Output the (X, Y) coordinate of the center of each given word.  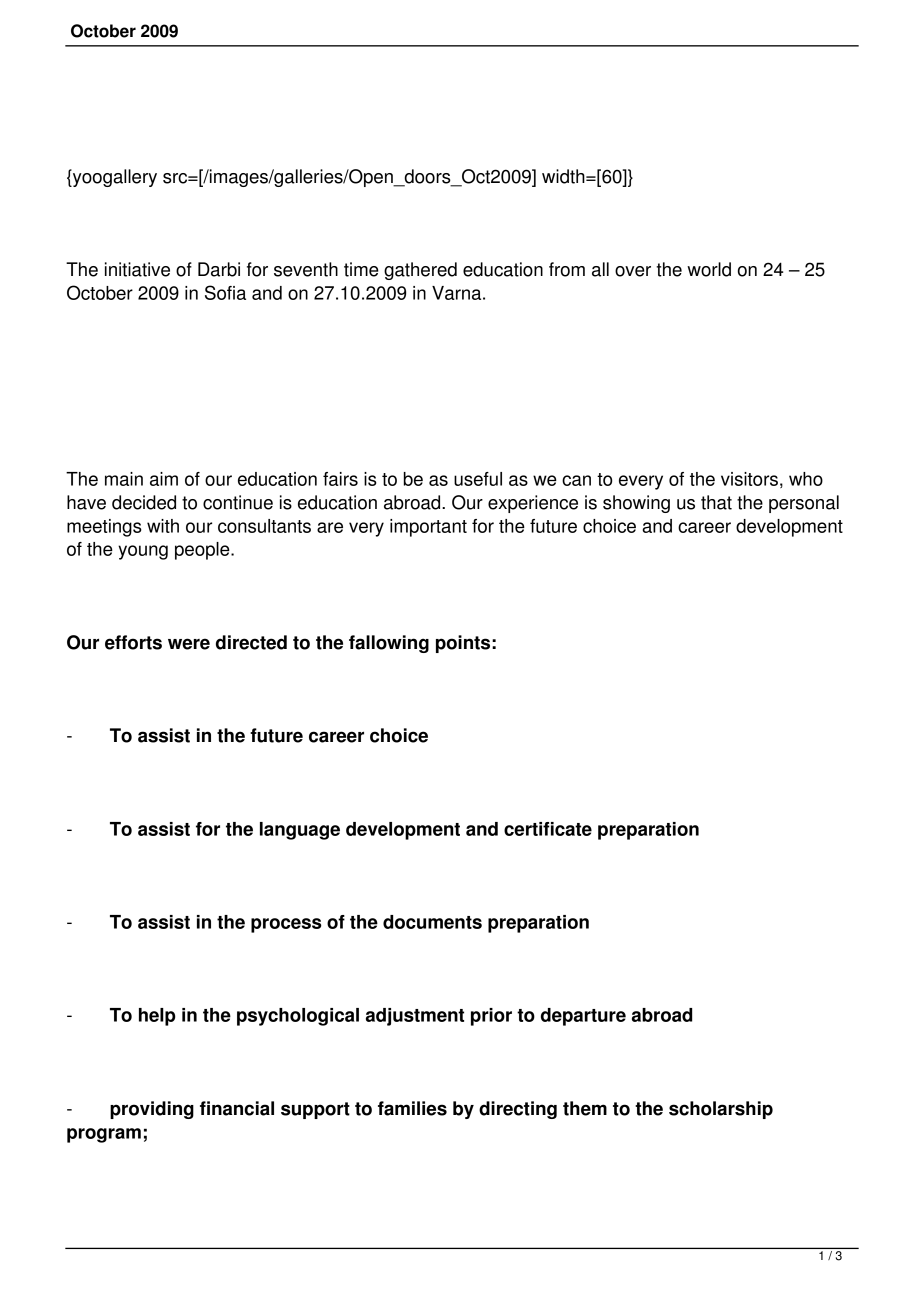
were (189, 644)
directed (251, 642)
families (412, 1108)
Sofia (225, 292)
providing (152, 1110)
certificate (548, 829)
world (709, 269)
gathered (420, 271)
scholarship (721, 1110)
